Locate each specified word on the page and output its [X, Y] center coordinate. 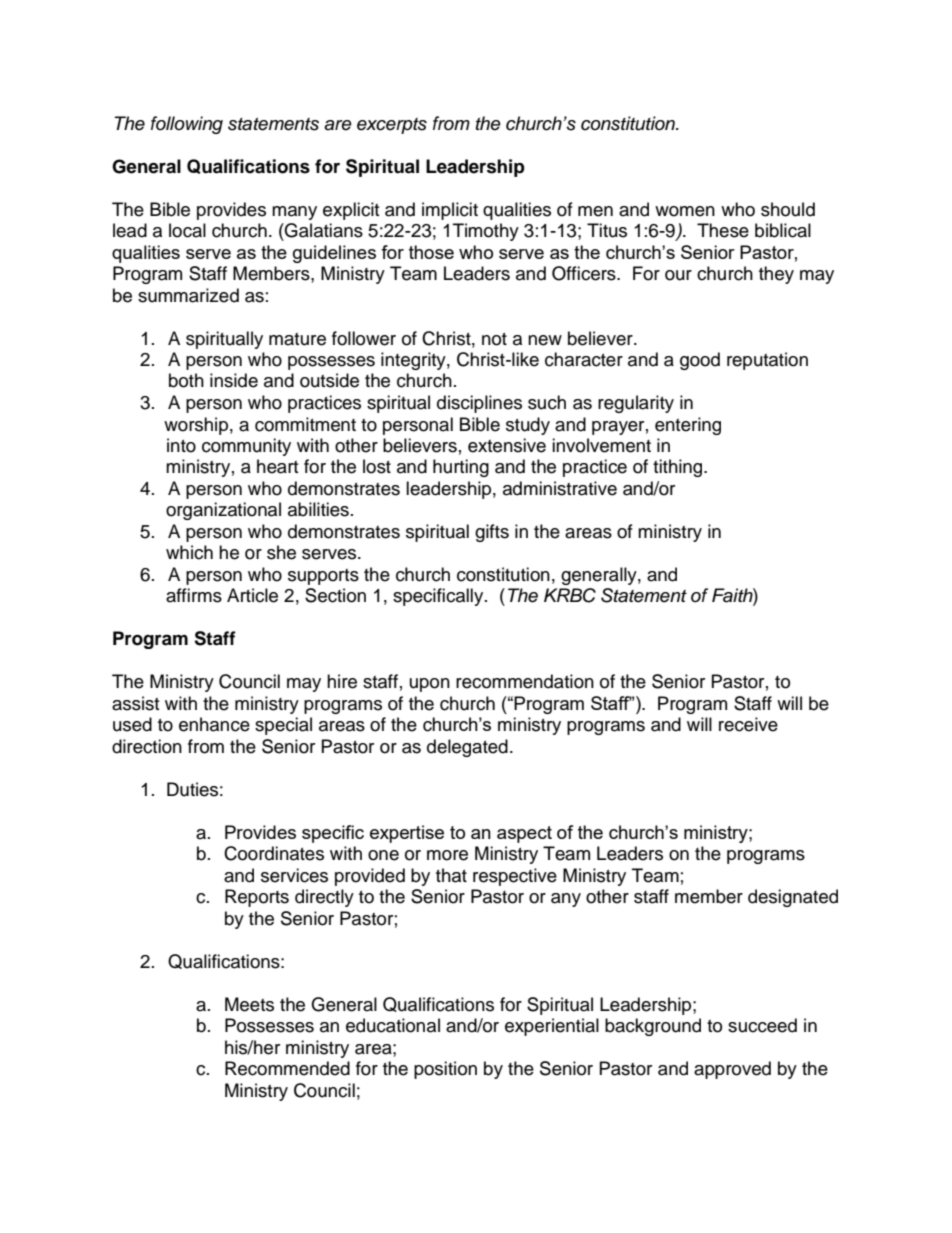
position [445, 1070]
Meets [249, 1004]
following [187, 125]
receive [748, 724]
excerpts [392, 126]
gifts [492, 533]
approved [732, 1070]
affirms [194, 595]
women [685, 211]
